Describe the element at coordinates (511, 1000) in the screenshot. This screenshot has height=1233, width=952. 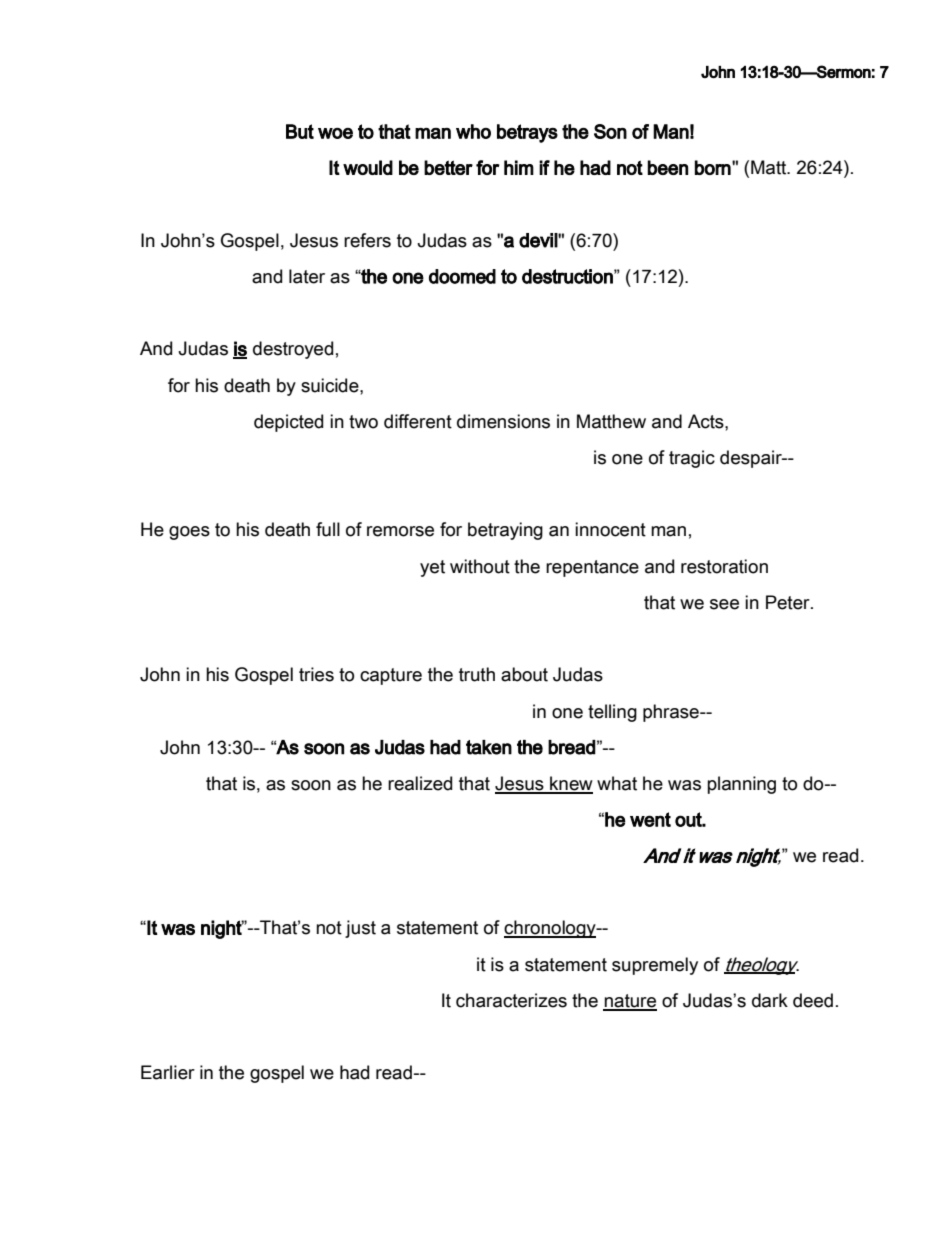
I see `characterizes` at that location.
